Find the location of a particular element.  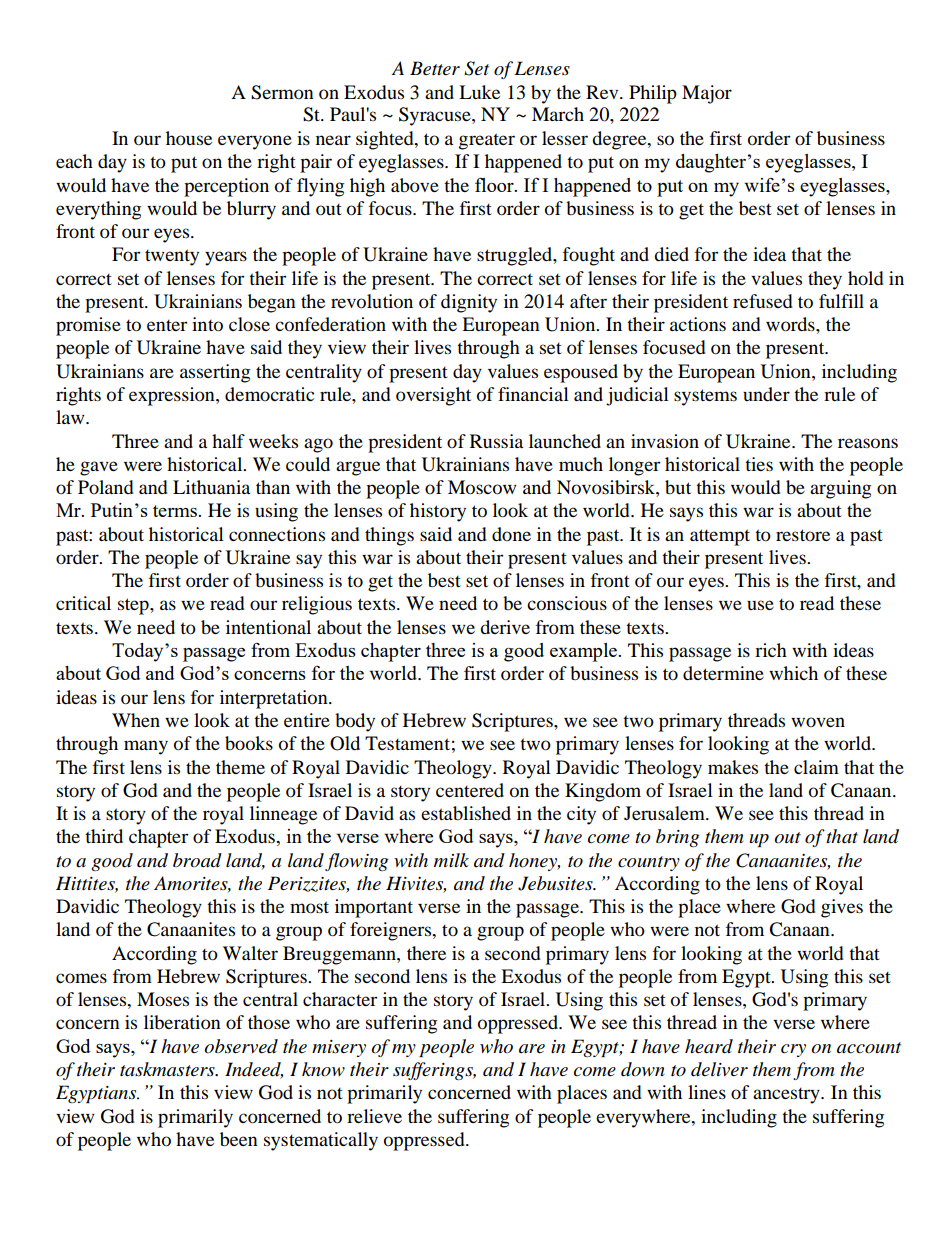

house is located at coordinates (189, 138).
